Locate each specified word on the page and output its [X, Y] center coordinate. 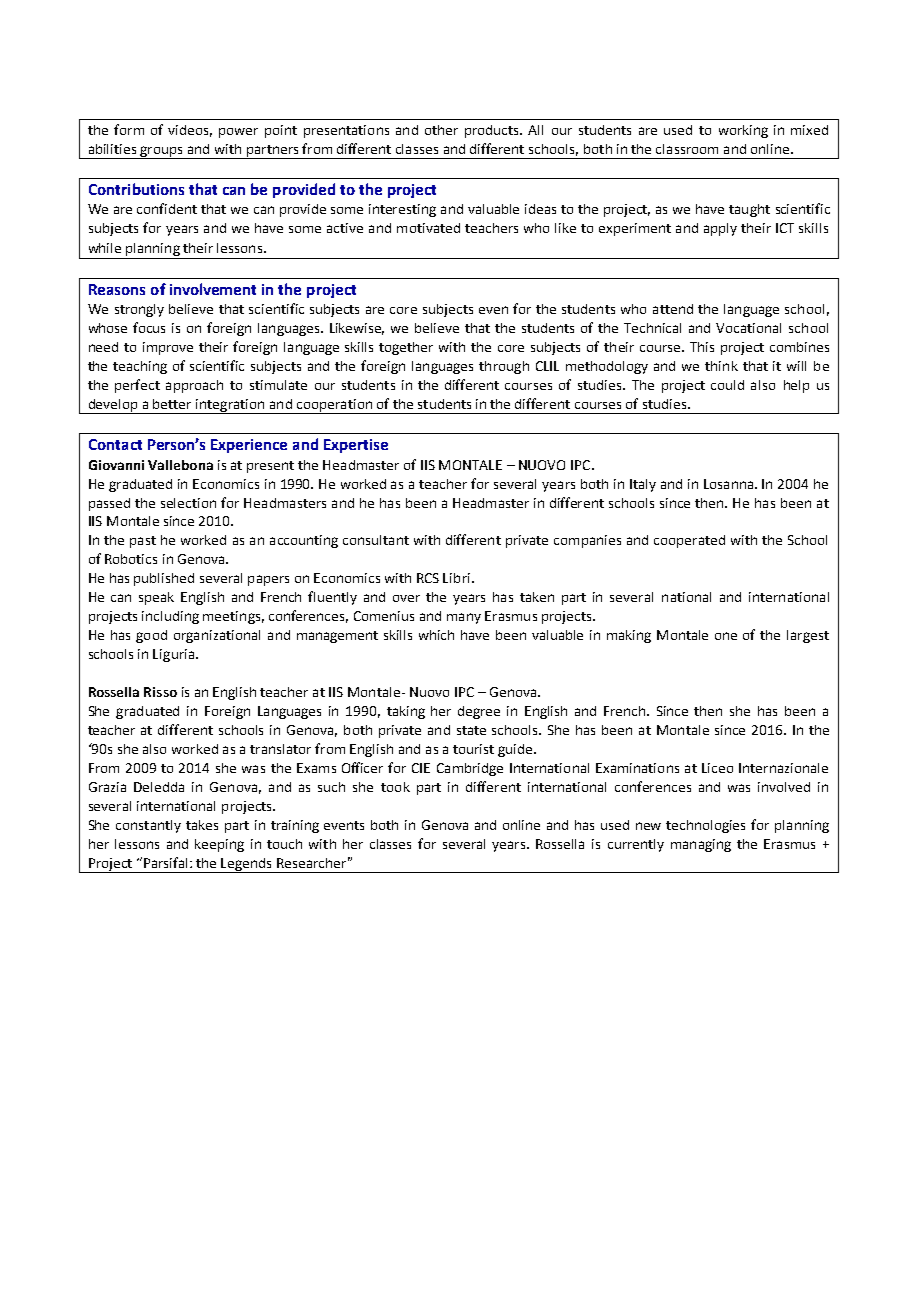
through [504, 367]
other [441, 130]
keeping [219, 845]
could [727, 385]
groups [161, 152]
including [170, 617]
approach [194, 386]
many [464, 618]
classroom [687, 149]
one [726, 636]
